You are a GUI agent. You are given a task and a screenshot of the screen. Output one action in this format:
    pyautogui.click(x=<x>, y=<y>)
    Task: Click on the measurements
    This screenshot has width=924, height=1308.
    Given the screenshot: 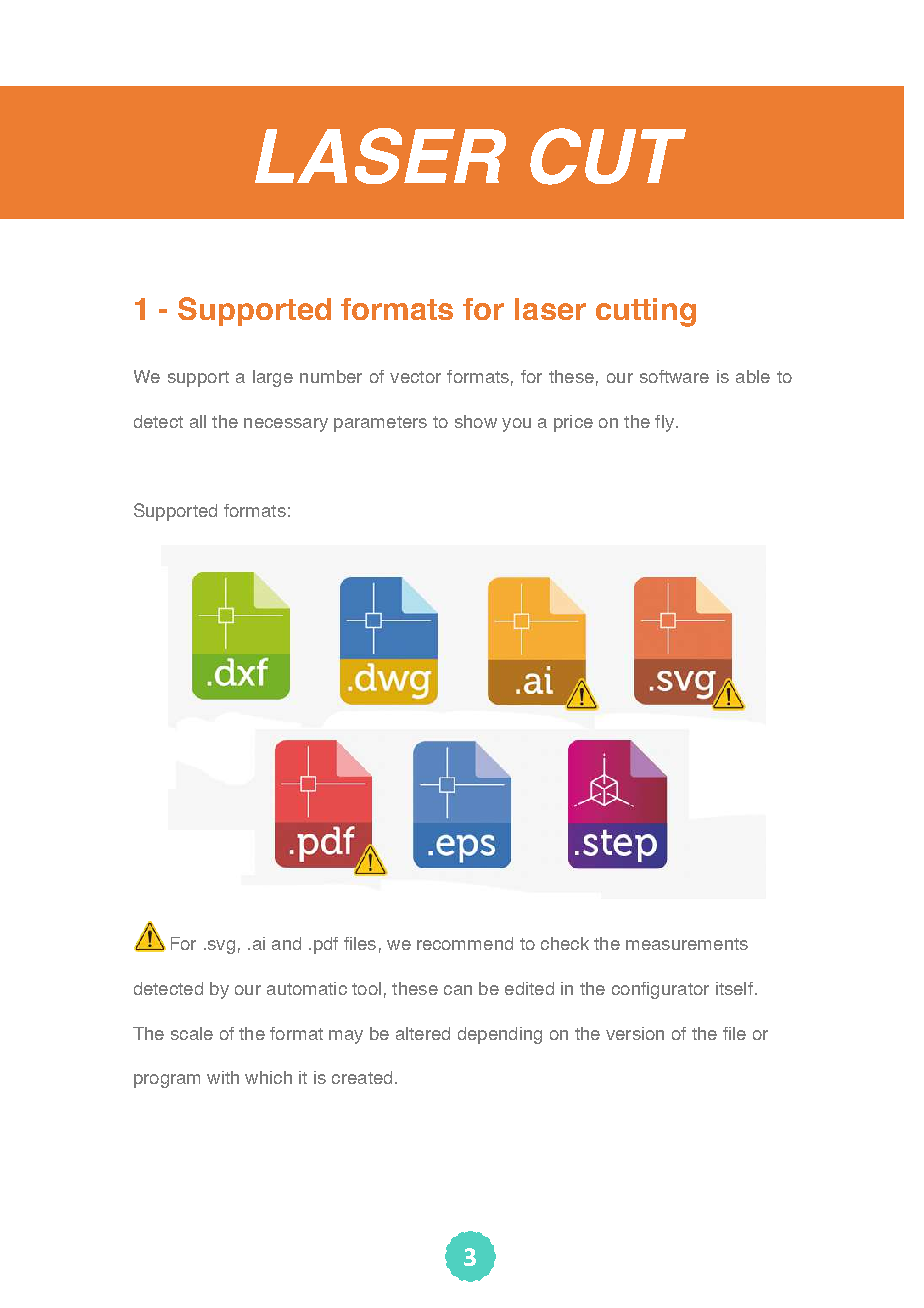 What is the action you would take?
    pyautogui.click(x=687, y=944)
